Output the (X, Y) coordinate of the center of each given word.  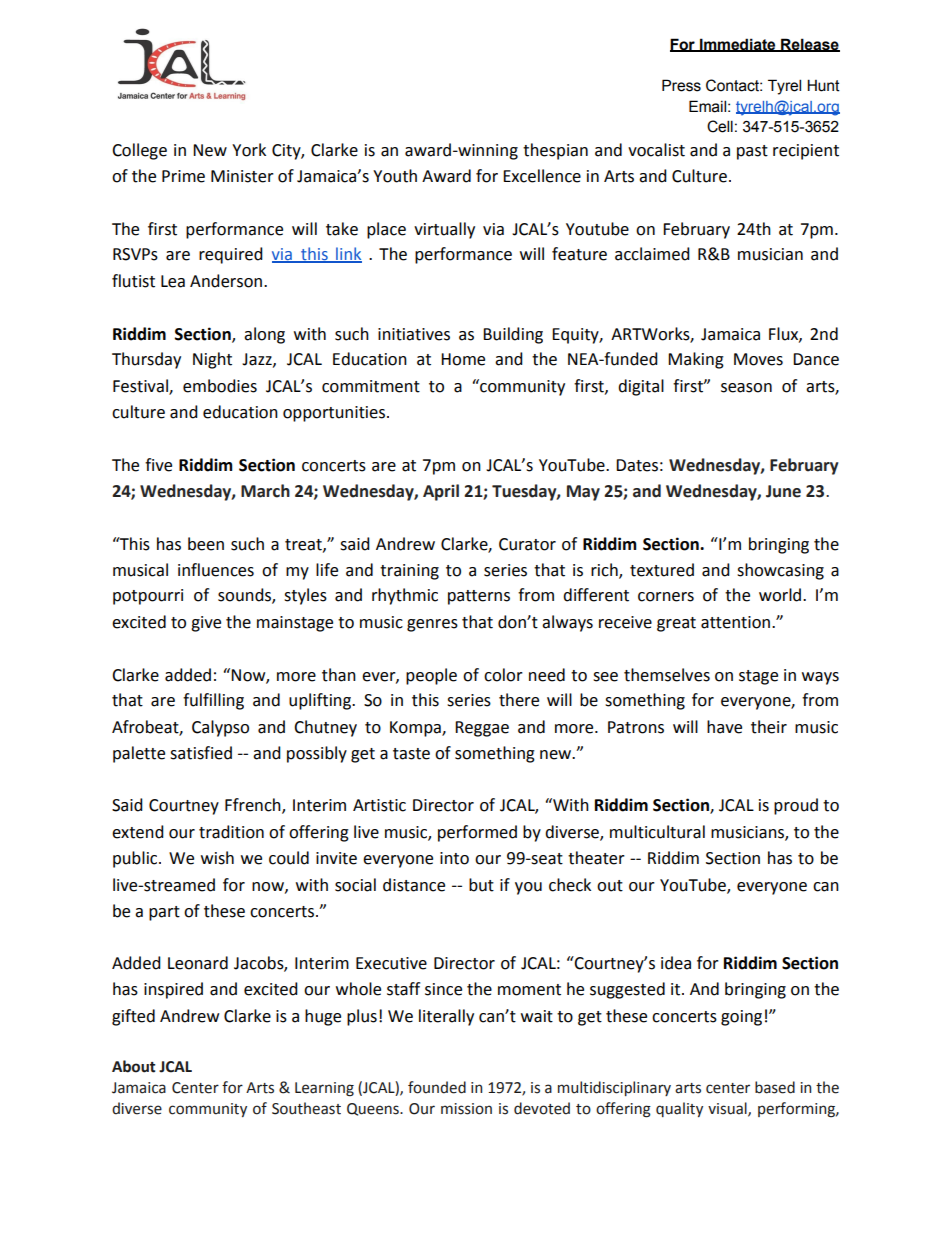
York (249, 150)
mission (466, 1109)
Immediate (738, 45)
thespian (555, 151)
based (775, 1087)
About (133, 1066)
